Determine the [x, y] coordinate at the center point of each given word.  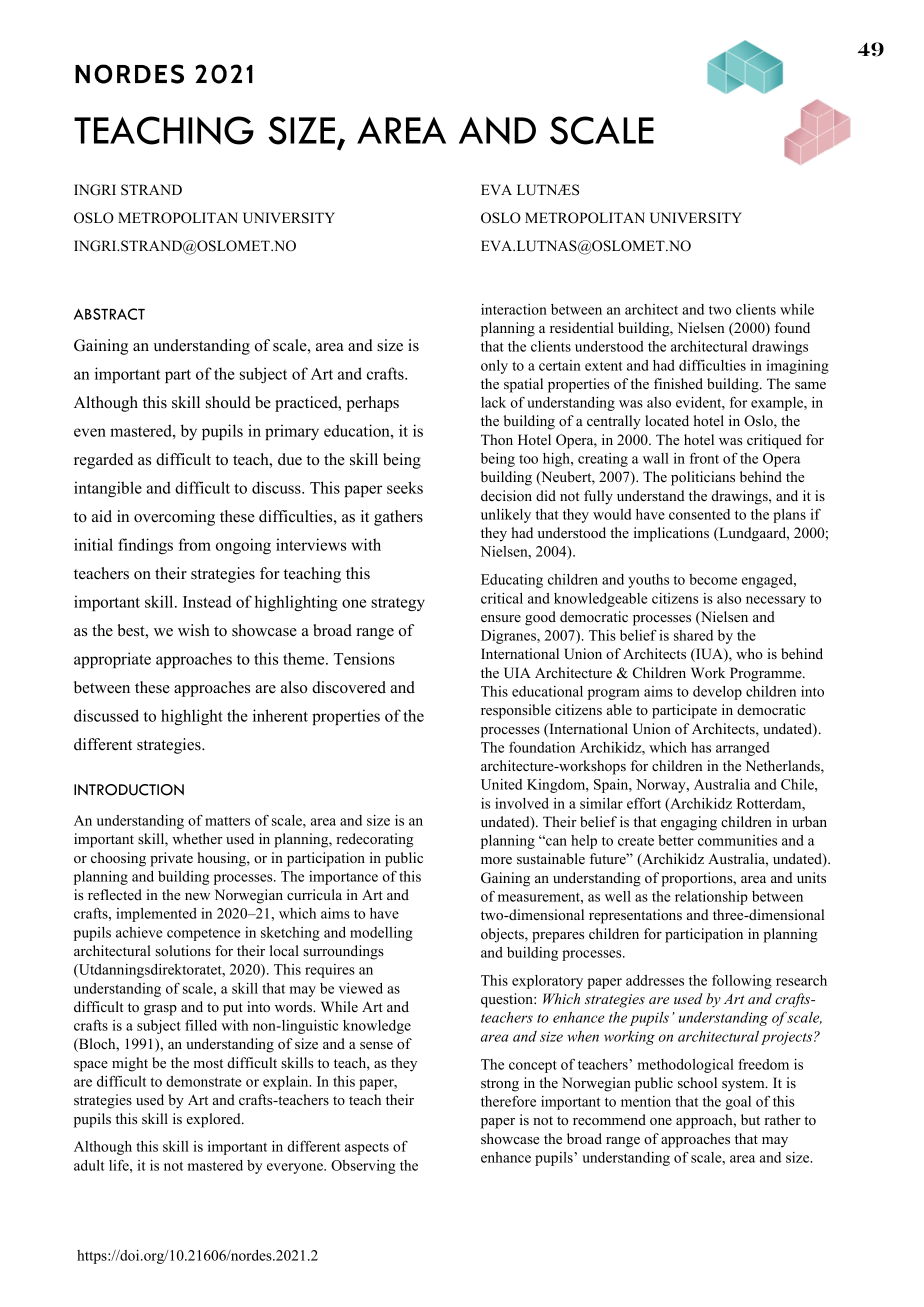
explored [215, 1120]
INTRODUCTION [129, 790]
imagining [797, 367]
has [701, 747]
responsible [516, 711]
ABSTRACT [109, 314]
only [494, 367]
